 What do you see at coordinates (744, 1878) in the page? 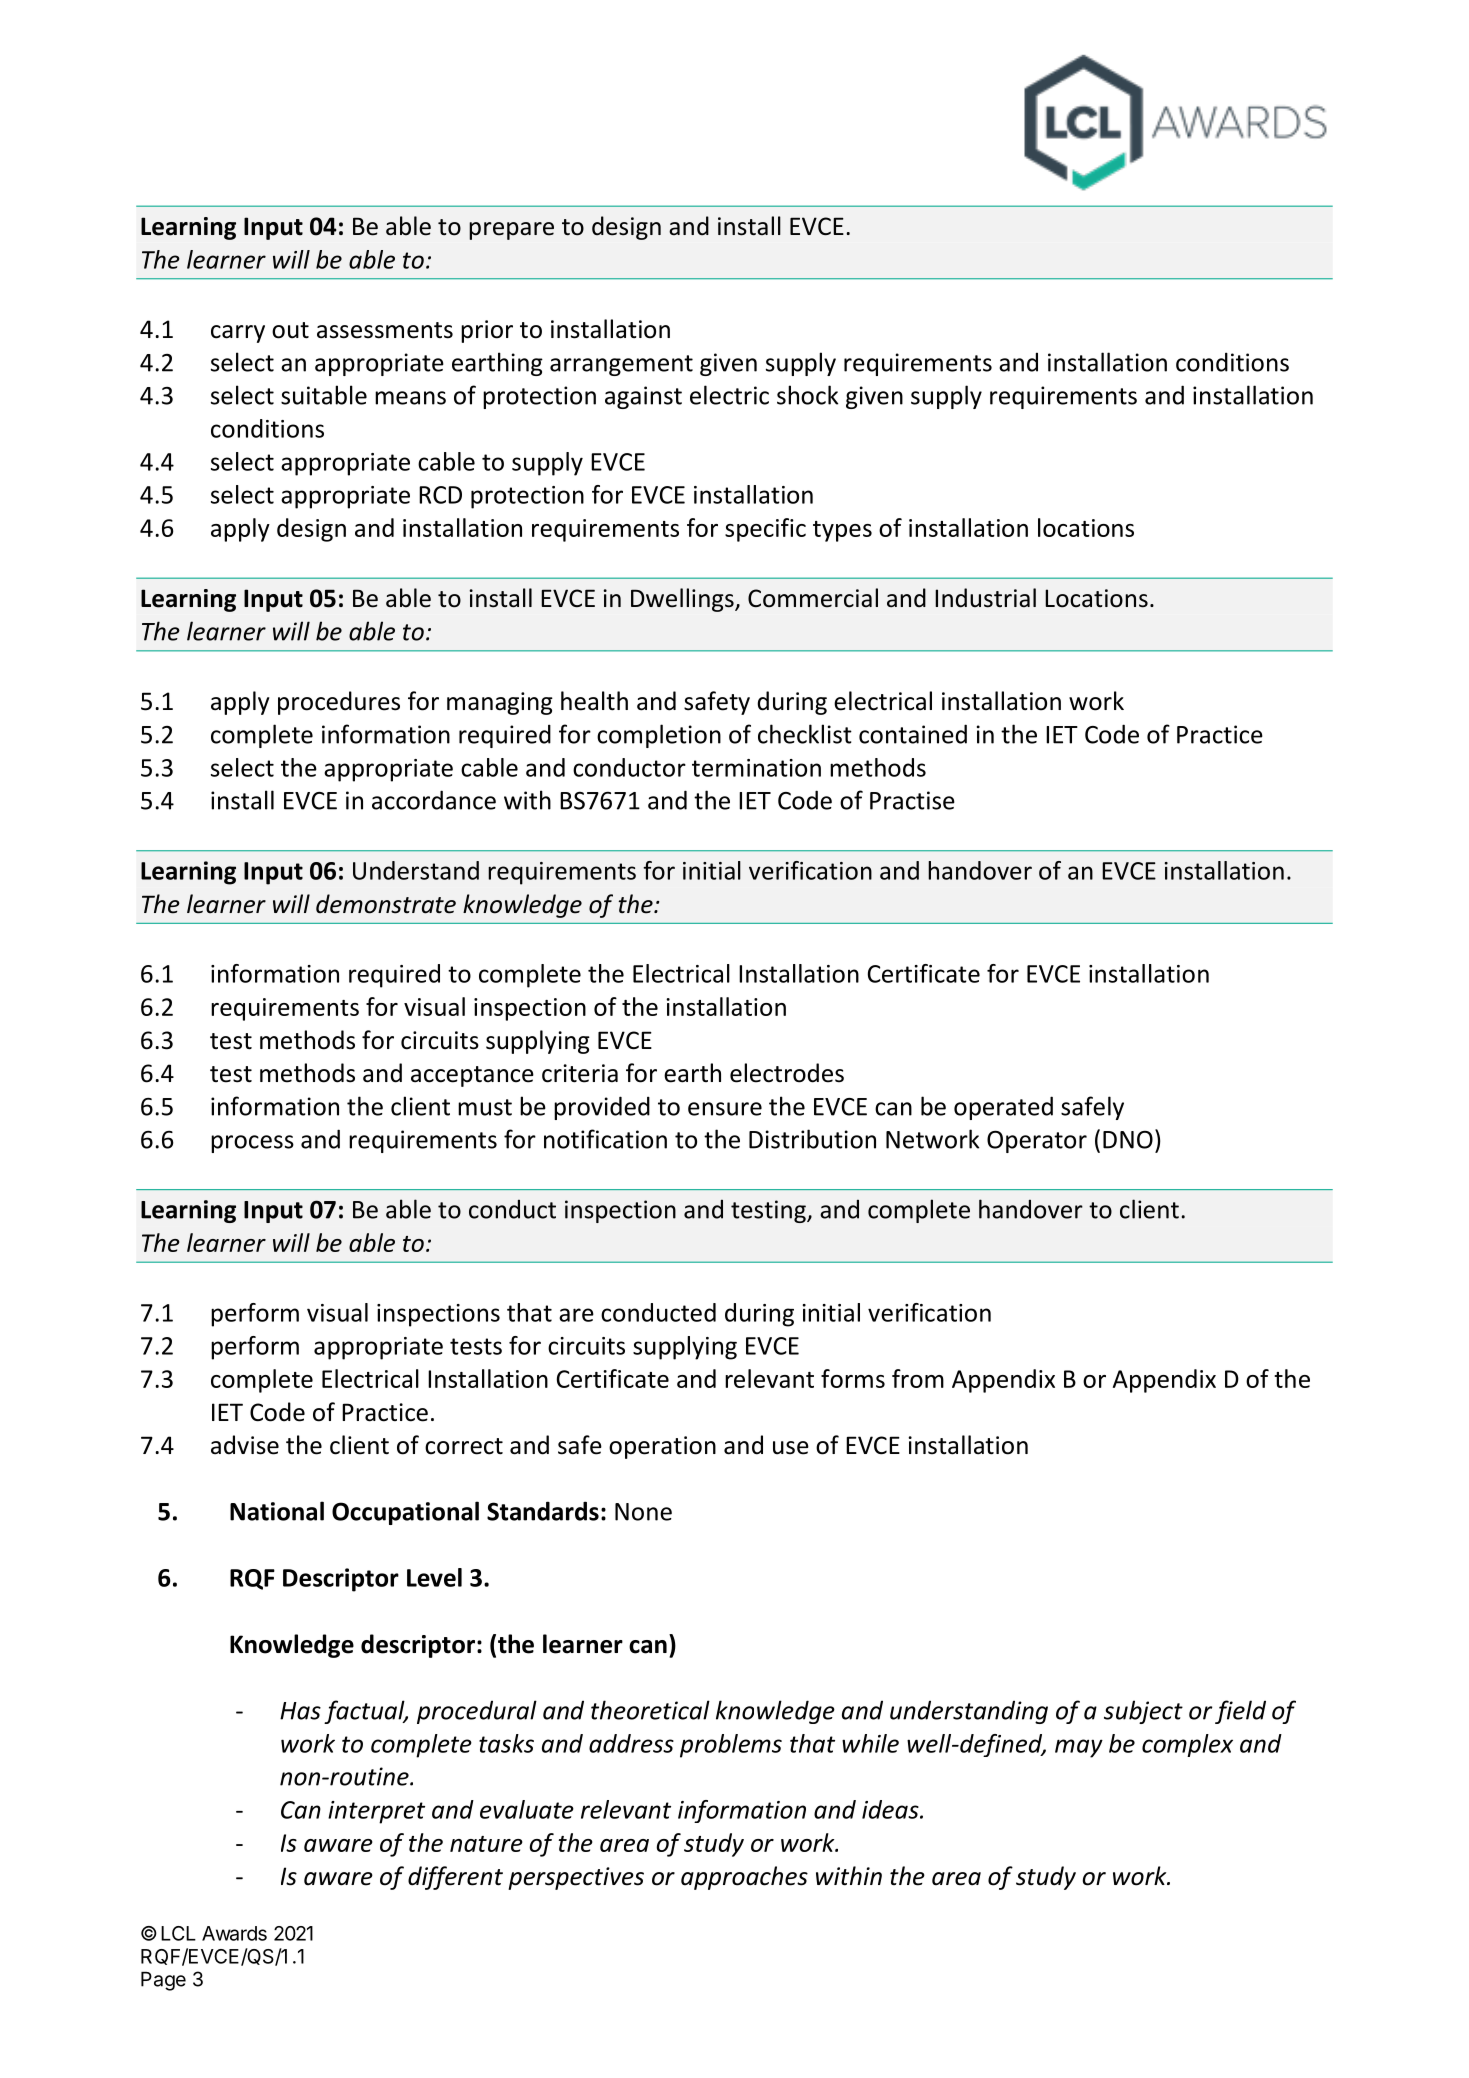
I see `approaches` at bounding box center [744, 1878].
